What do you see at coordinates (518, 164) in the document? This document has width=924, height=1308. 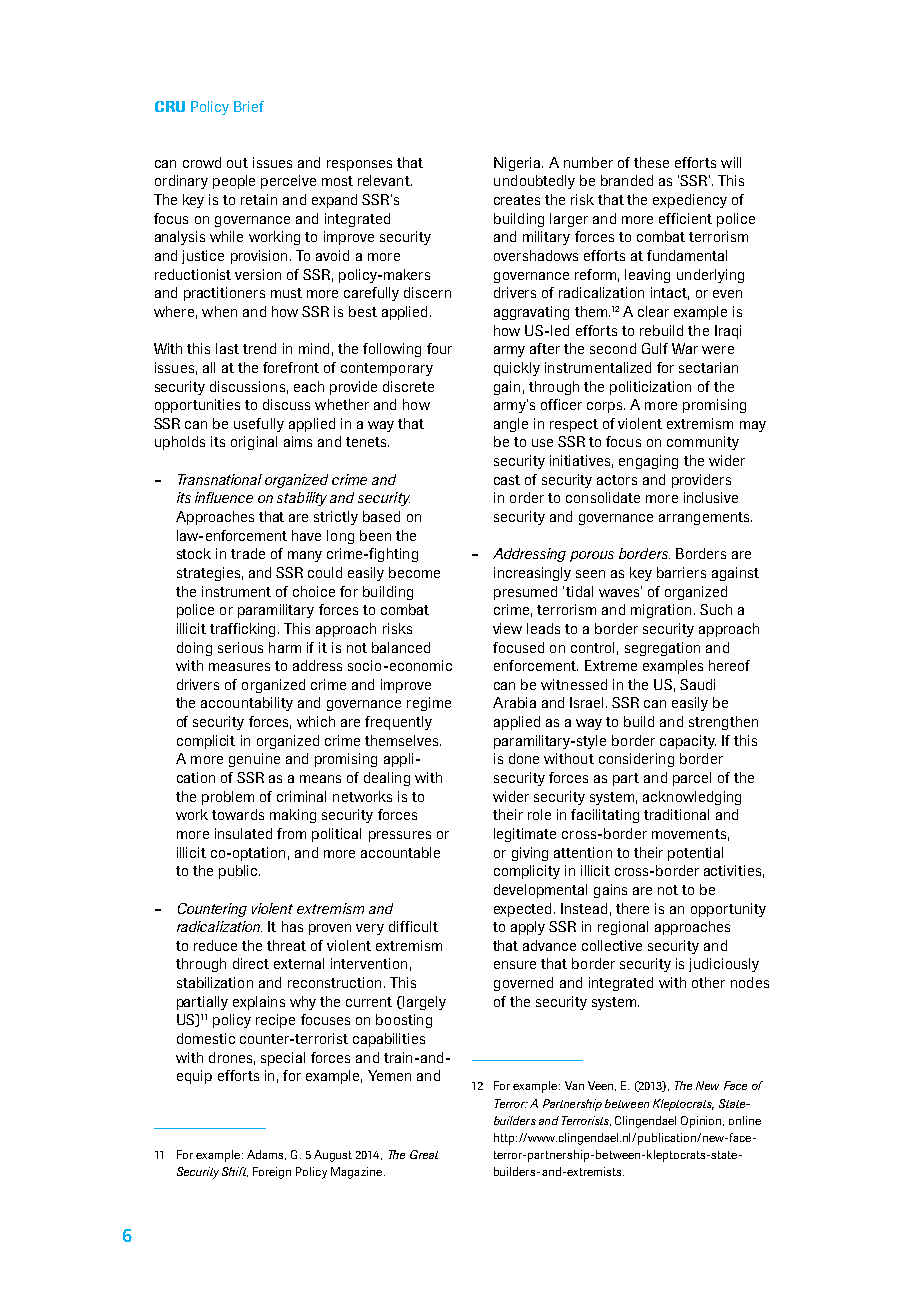 I see `Nigeria` at bounding box center [518, 164].
